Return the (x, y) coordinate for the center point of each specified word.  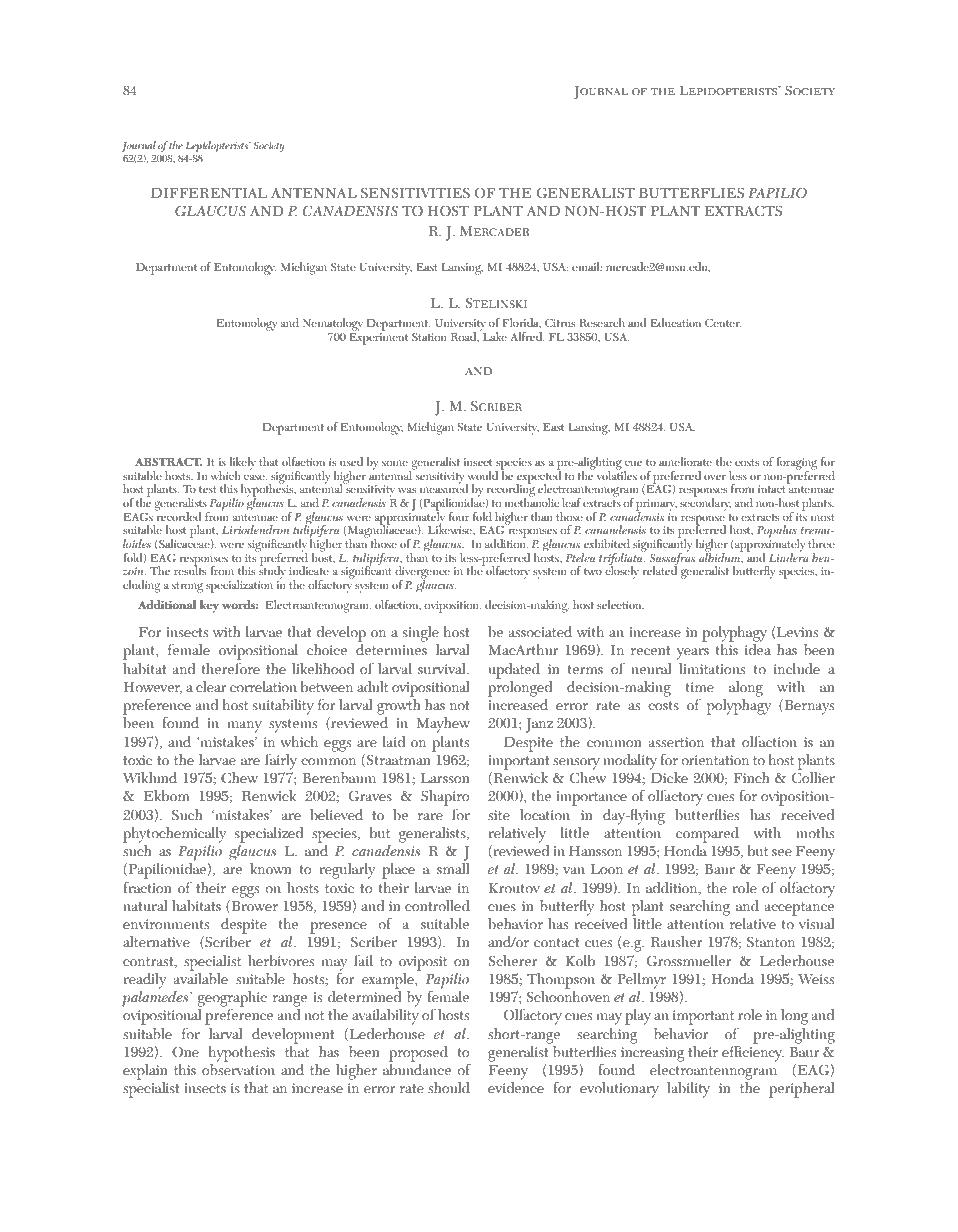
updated (514, 670)
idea (758, 649)
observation (238, 1068)
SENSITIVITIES (415, 193)
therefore (231, 669)
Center (723, 324)
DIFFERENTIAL (209, 193)
